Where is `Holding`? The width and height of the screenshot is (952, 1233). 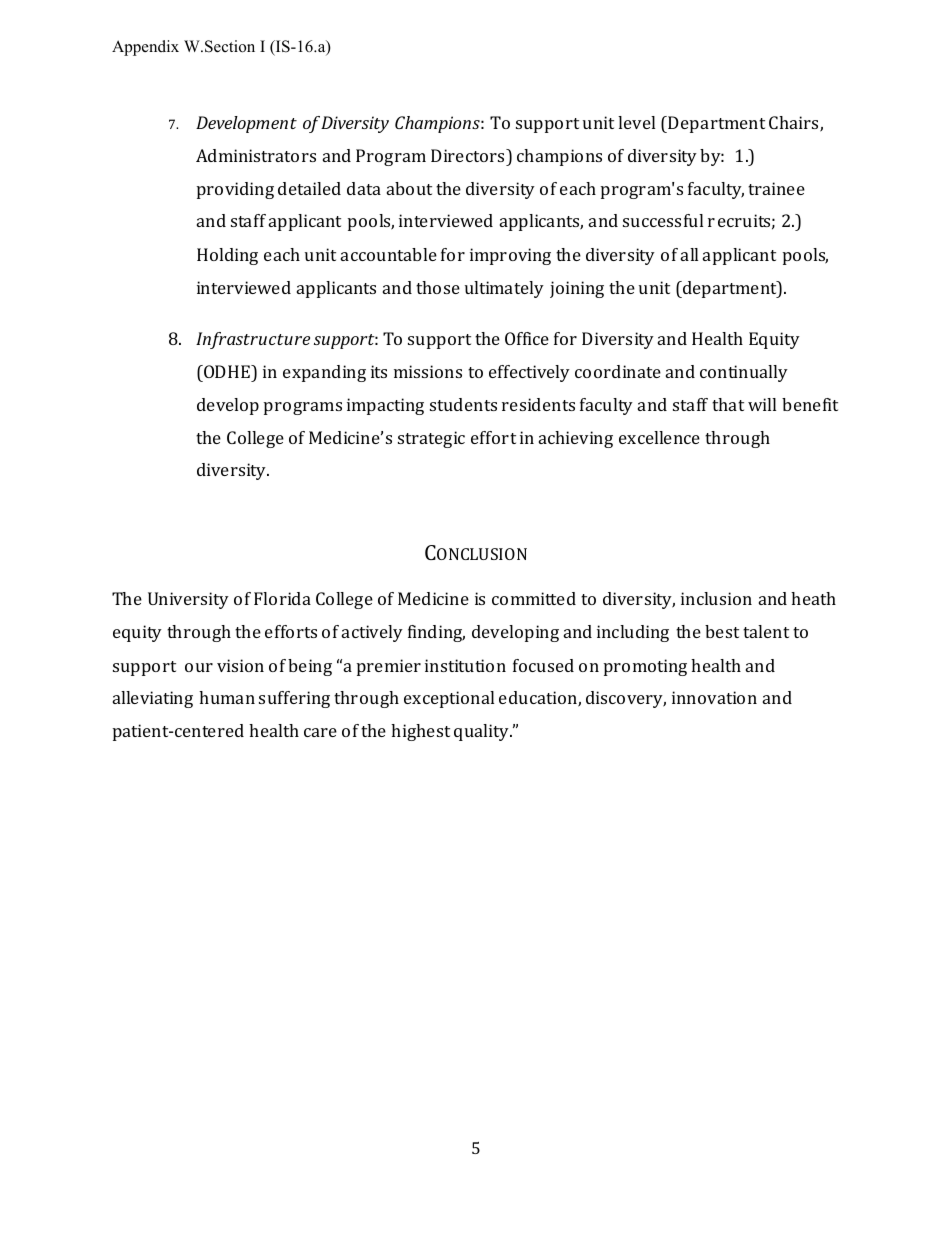 Holding is located at coordinates (227, 256).
